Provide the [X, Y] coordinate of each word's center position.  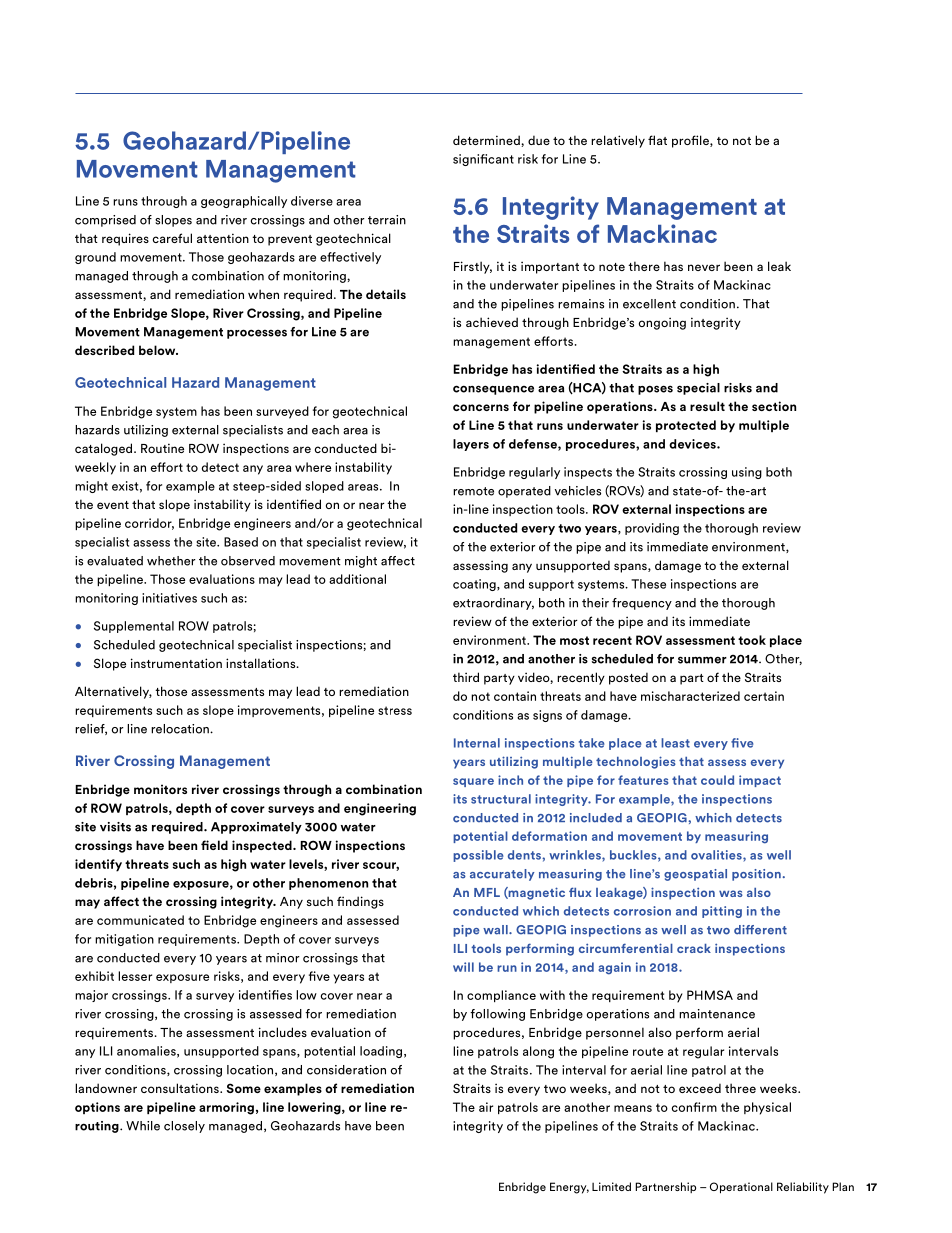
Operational [741, 1188]
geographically [244, 202]
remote [473, 491]
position [756, 875]
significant [483, 160]
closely [184, 1127]
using [747, 473]
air [486, 1107]
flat [657, 140]
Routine [162, 448]
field [214, 845]
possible [478, 856]
